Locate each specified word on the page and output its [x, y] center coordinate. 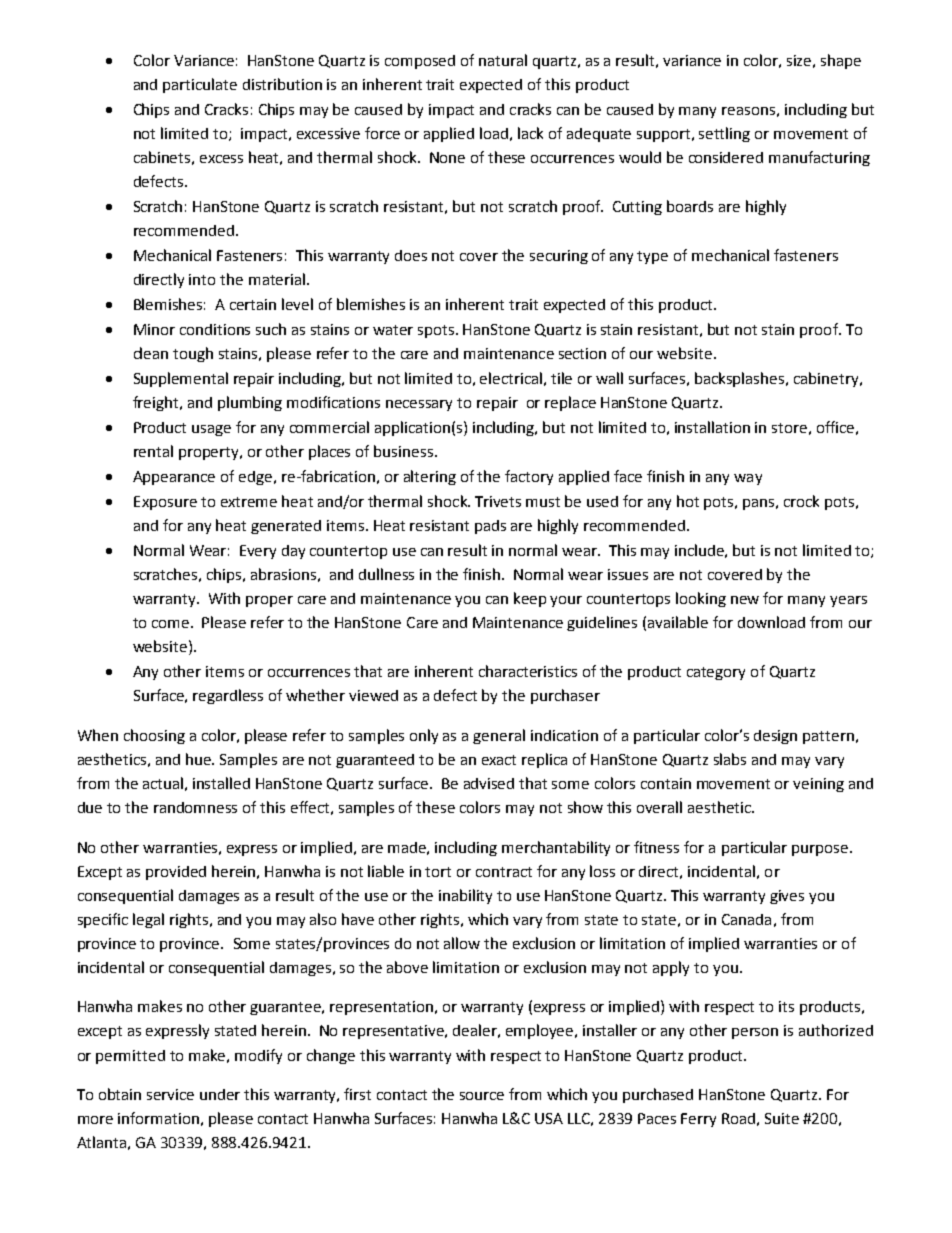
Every [258, 552]
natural [503, 60]
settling [724, 134]
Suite [782, 1118]
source [482, 1096]
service [170, 1094]
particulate [200, 85]
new [745, 600]
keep [530, 599]
